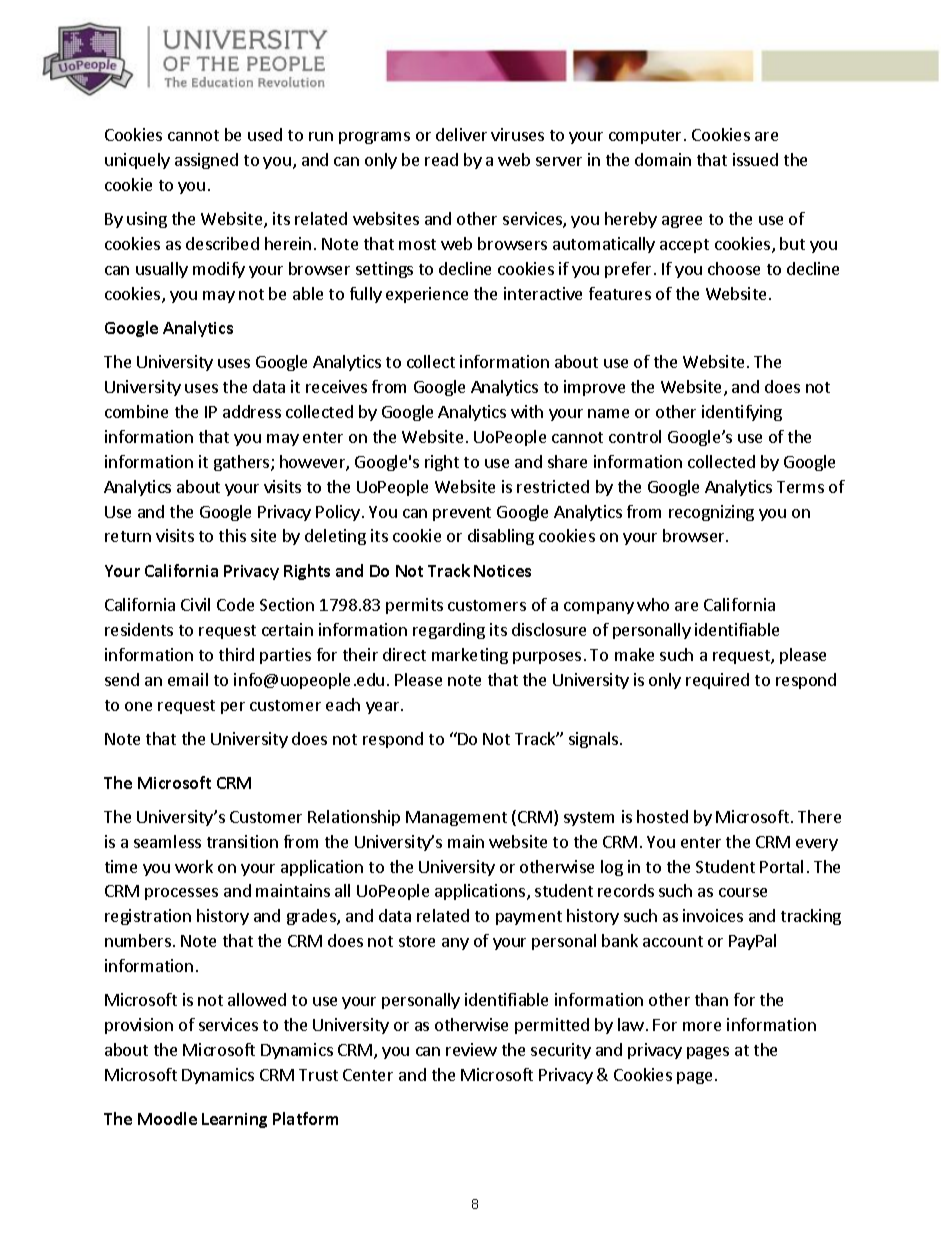 The width and height of the document is (952, 1233). Describe the element at coordinates (755, 159) in the document. I see `issued` at that location.
